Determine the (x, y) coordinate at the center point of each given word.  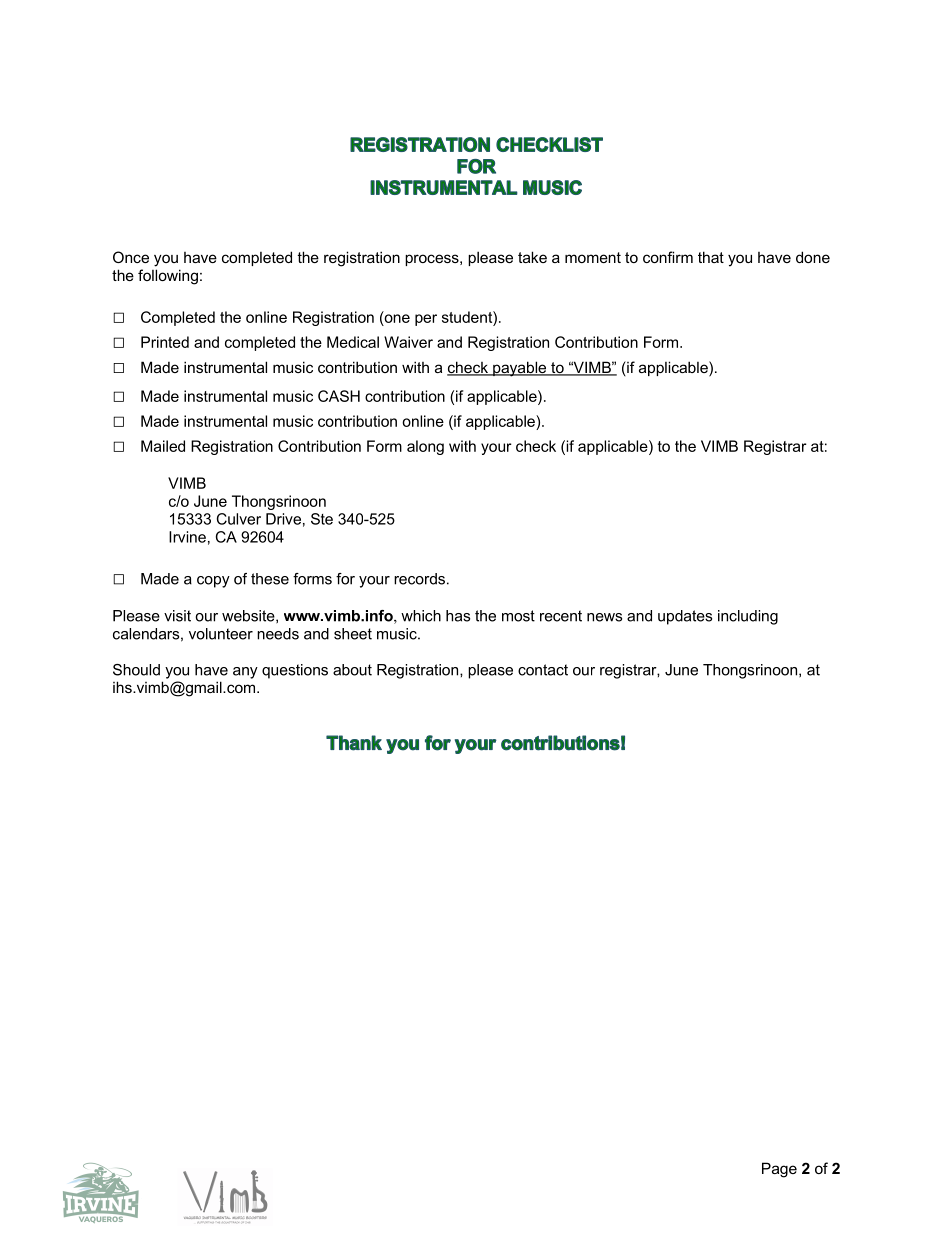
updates (685, 617)
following (168, 277)
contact (543, 670)
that (711, 257)
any (245, 673)
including (748, 617)
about (352, 670)
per (426, 320)
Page (779, 1170)
